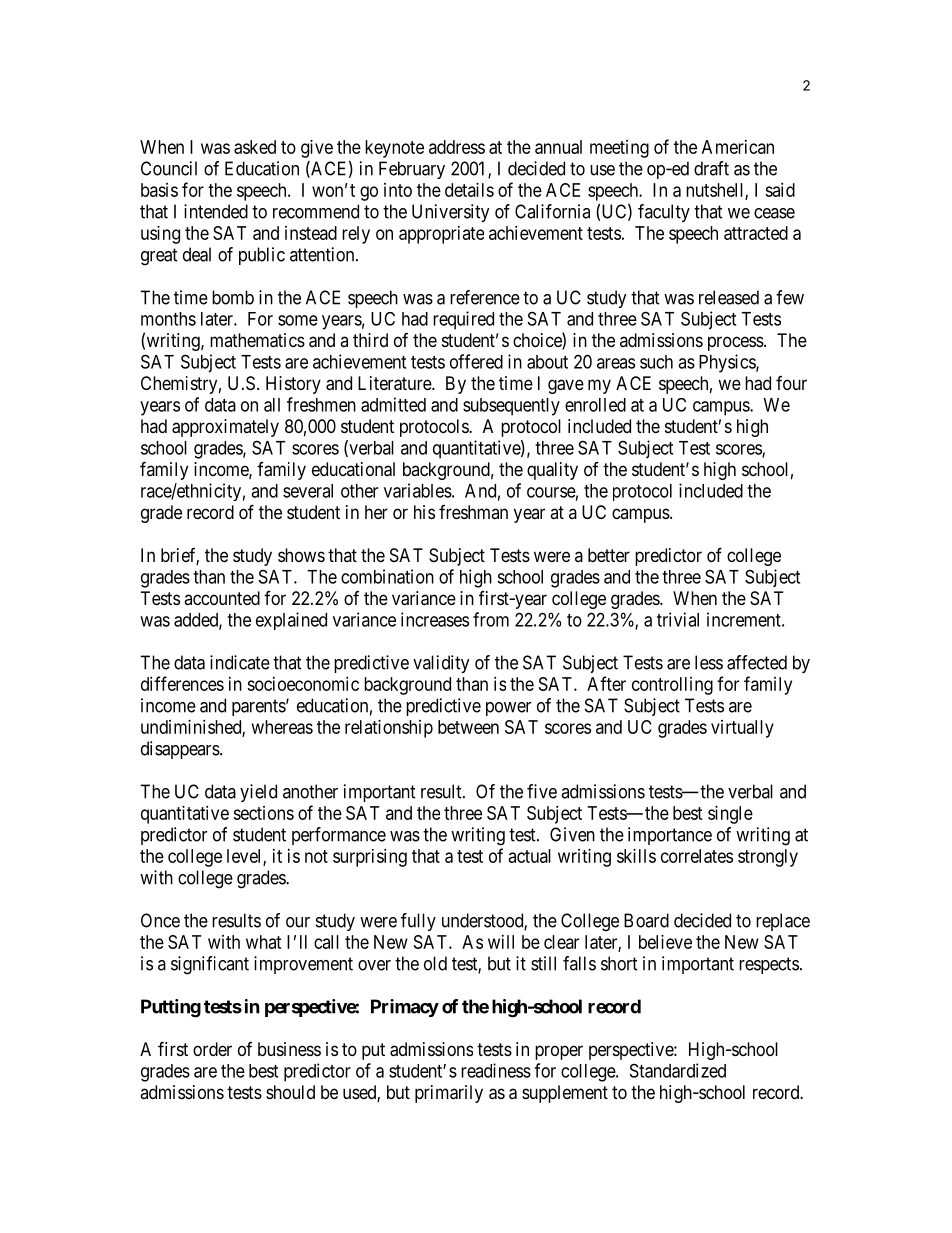  I want to click on four, so click(791, 383).
